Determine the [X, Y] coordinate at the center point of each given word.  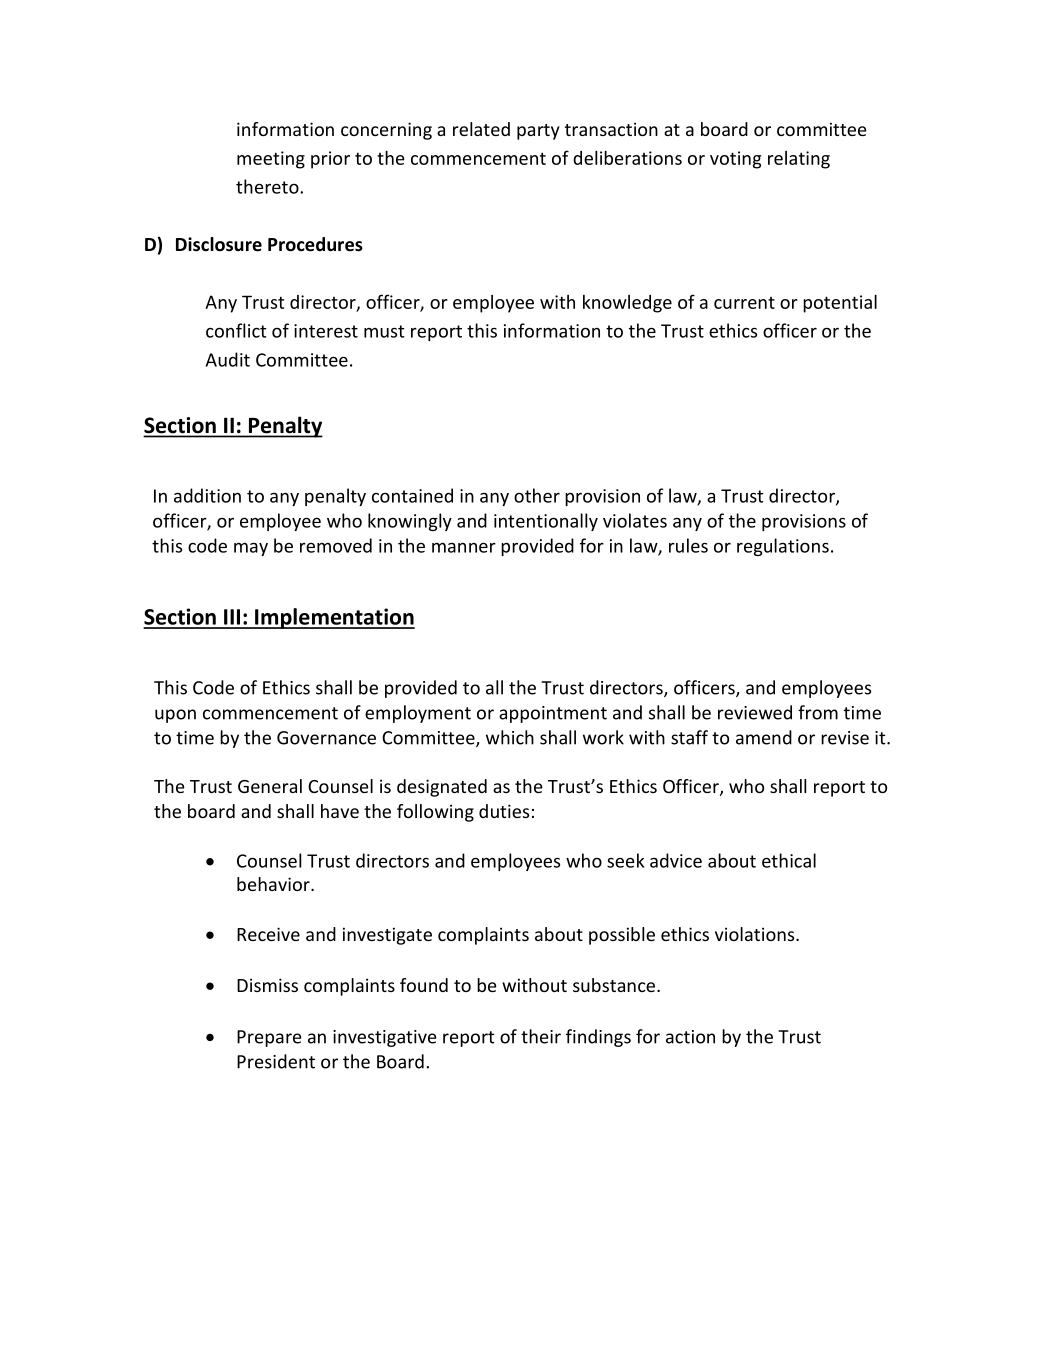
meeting [271, 160]
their [541, 1036]
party [538, 132]
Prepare [269, 1038]
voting [736, 160]
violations [756, 934]
